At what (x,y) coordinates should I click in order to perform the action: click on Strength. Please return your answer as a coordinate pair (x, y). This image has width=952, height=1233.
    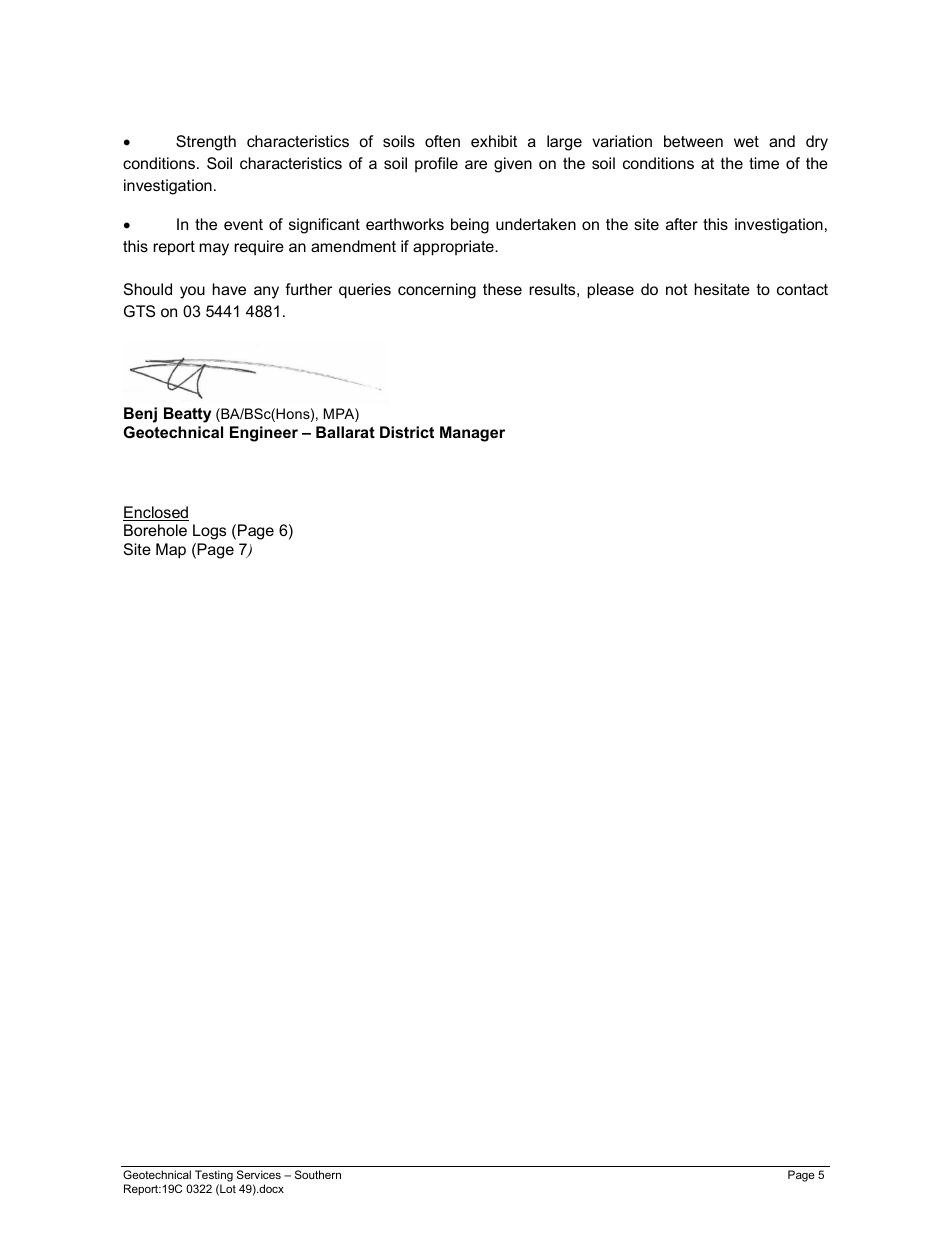
    Looking at the image, I should click on (206, 143).
